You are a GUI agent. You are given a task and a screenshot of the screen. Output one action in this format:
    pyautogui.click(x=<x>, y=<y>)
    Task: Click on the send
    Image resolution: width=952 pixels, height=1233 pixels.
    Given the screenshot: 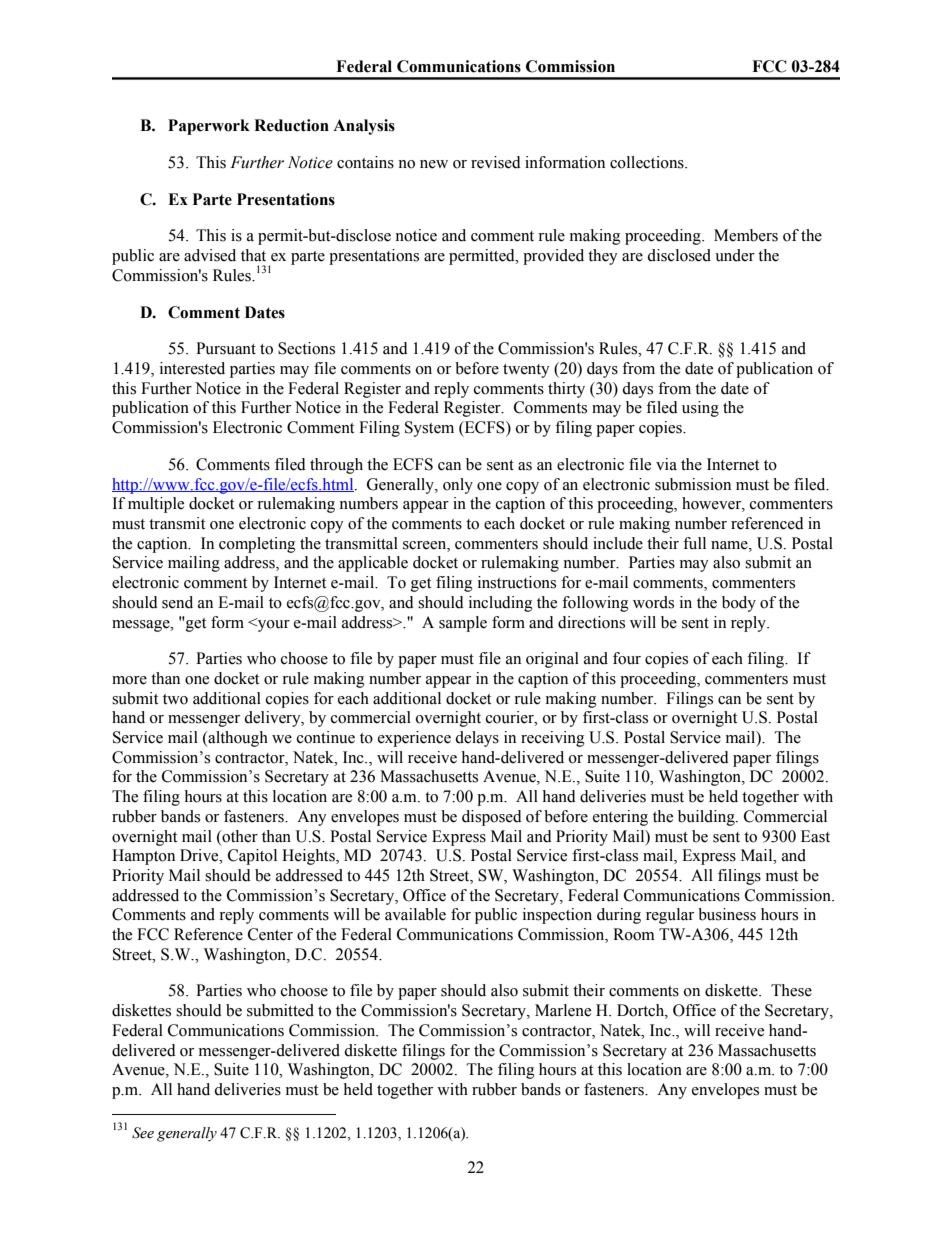 What is the action you would take?
    pyautogui.click(x=177, y=602)
